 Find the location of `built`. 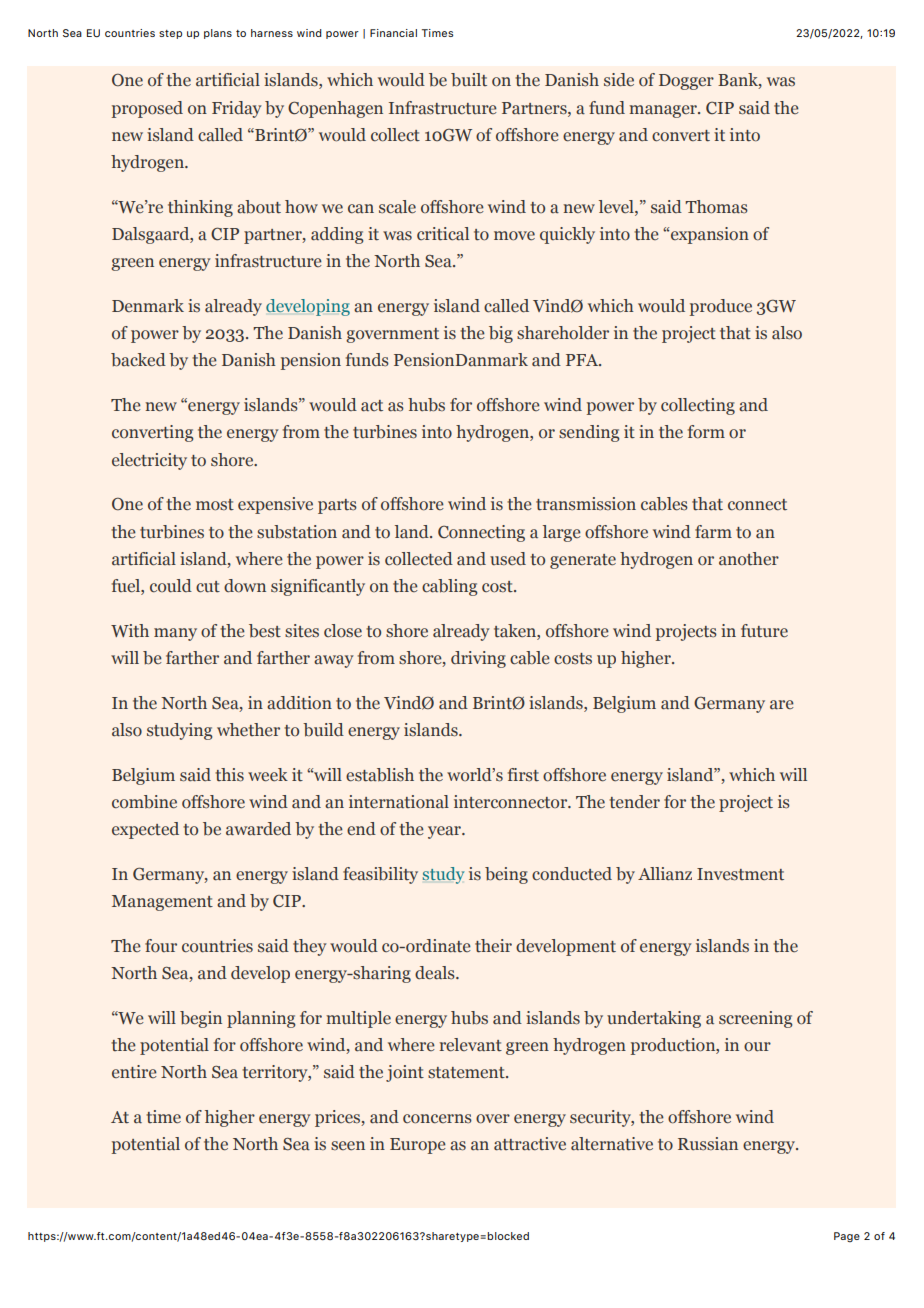

built is located at coordinates (469, 80).
